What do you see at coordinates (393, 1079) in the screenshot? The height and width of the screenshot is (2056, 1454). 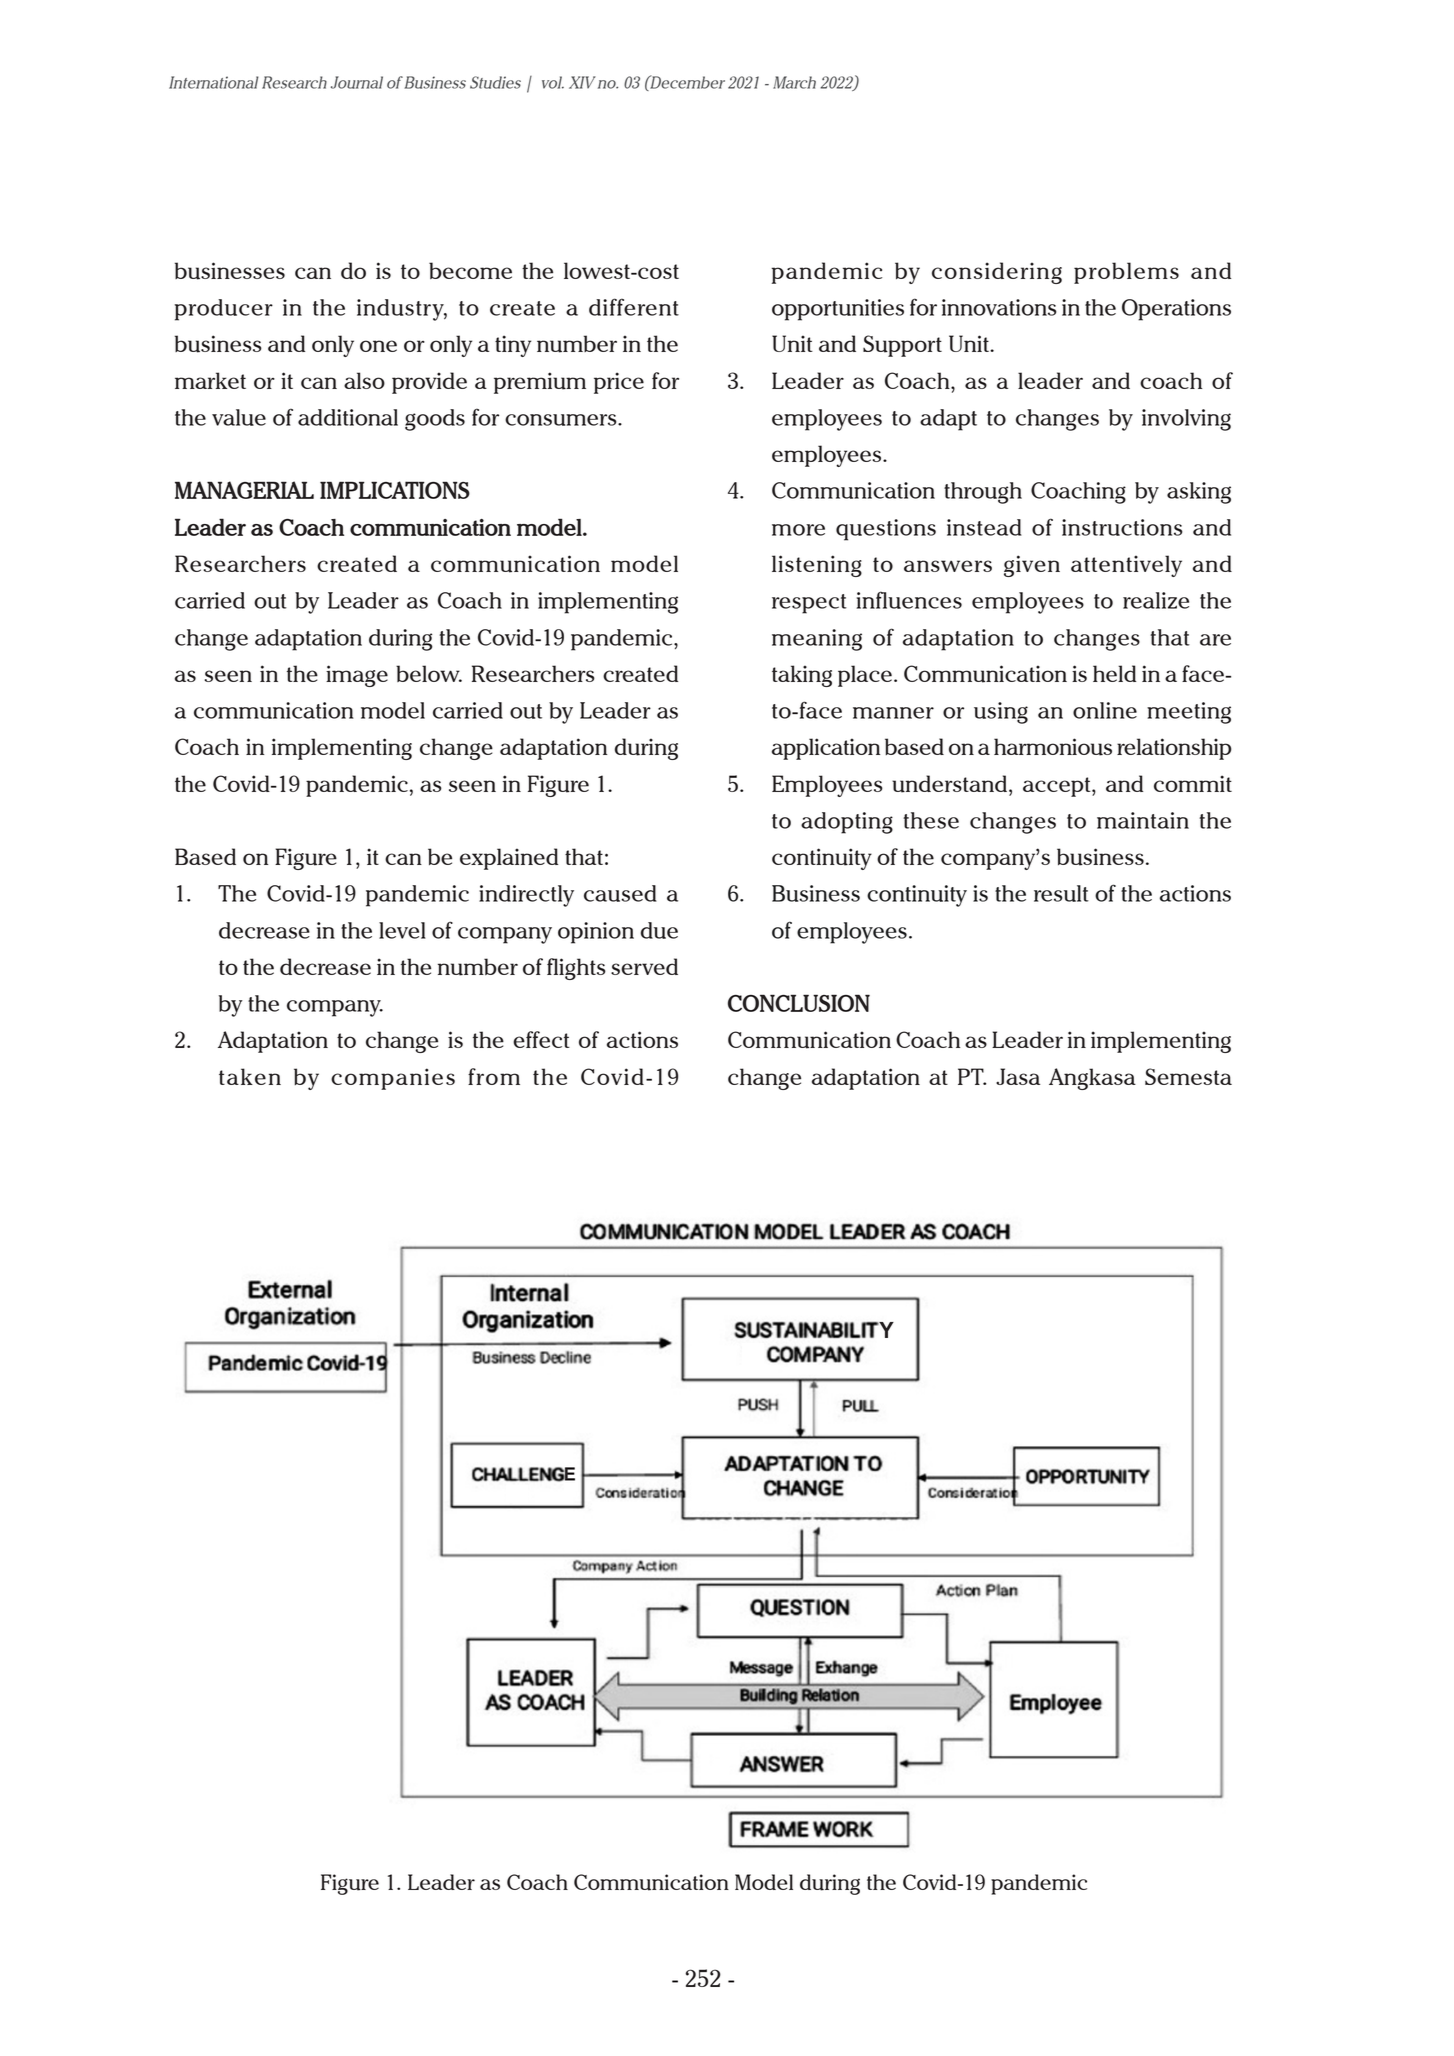 I see `companies` at bounding box center [393, 1079].
